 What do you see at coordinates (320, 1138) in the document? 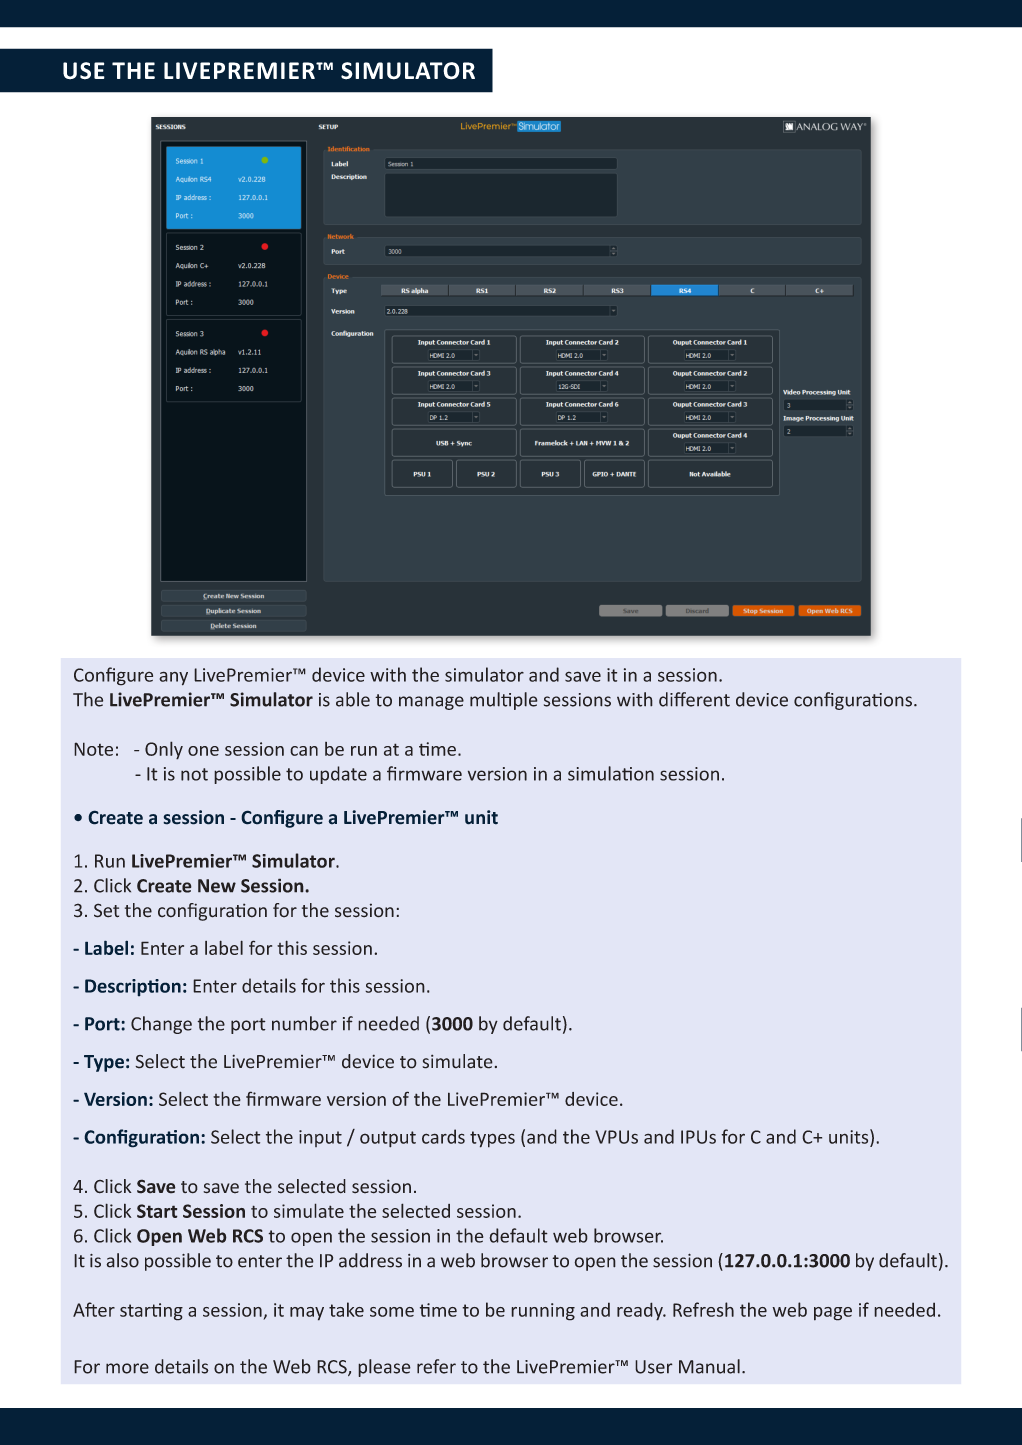
I see `input` at bounding box center [320, 1138].
